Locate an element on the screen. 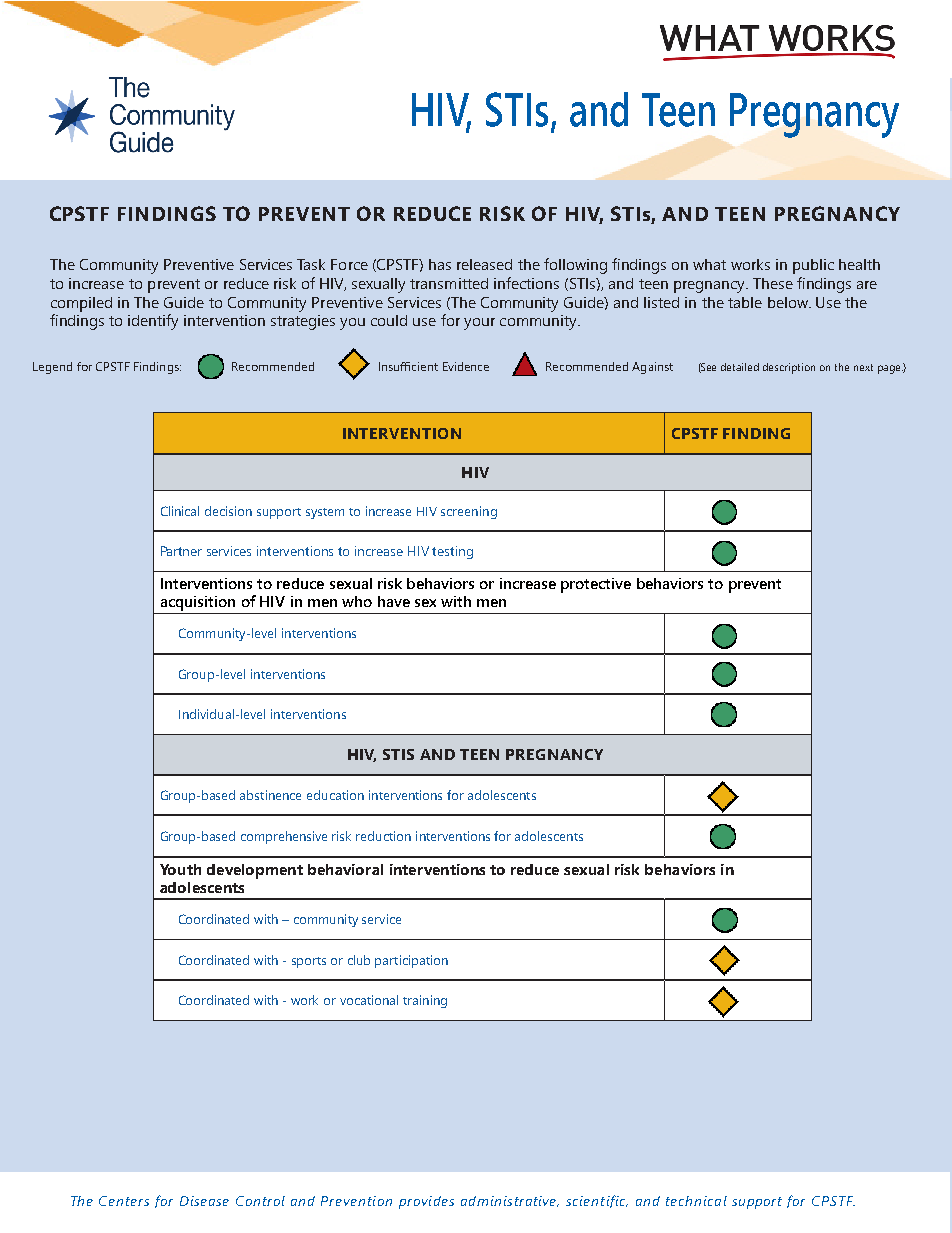  provides is located at coordinates (426, 1202).
